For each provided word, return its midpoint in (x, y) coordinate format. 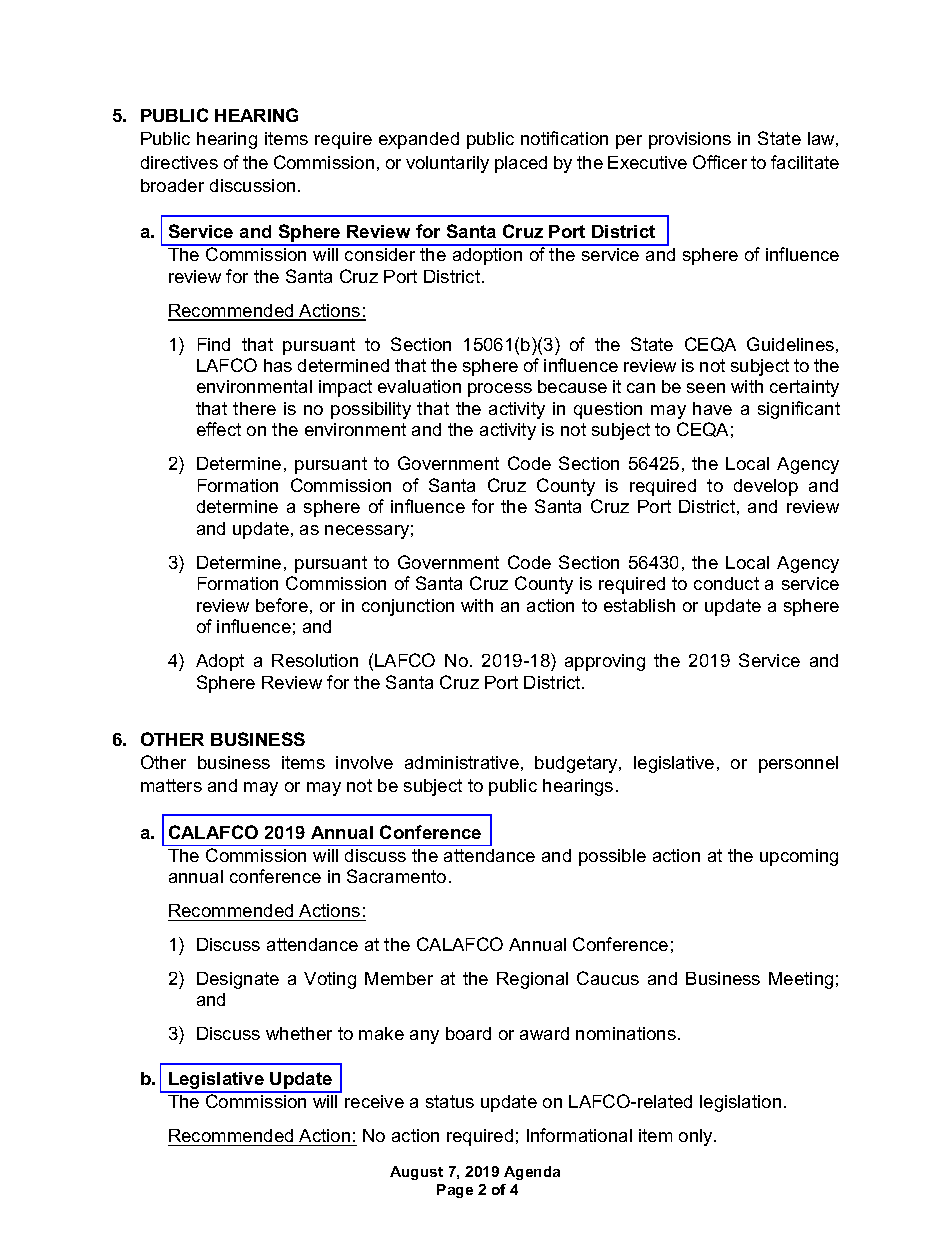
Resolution (315, 660)
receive (374, 1101)
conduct (726, 583)
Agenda (532, 1173)
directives (179, 162)
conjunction (408, 607)
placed (521, 164)
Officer (720, 162)
